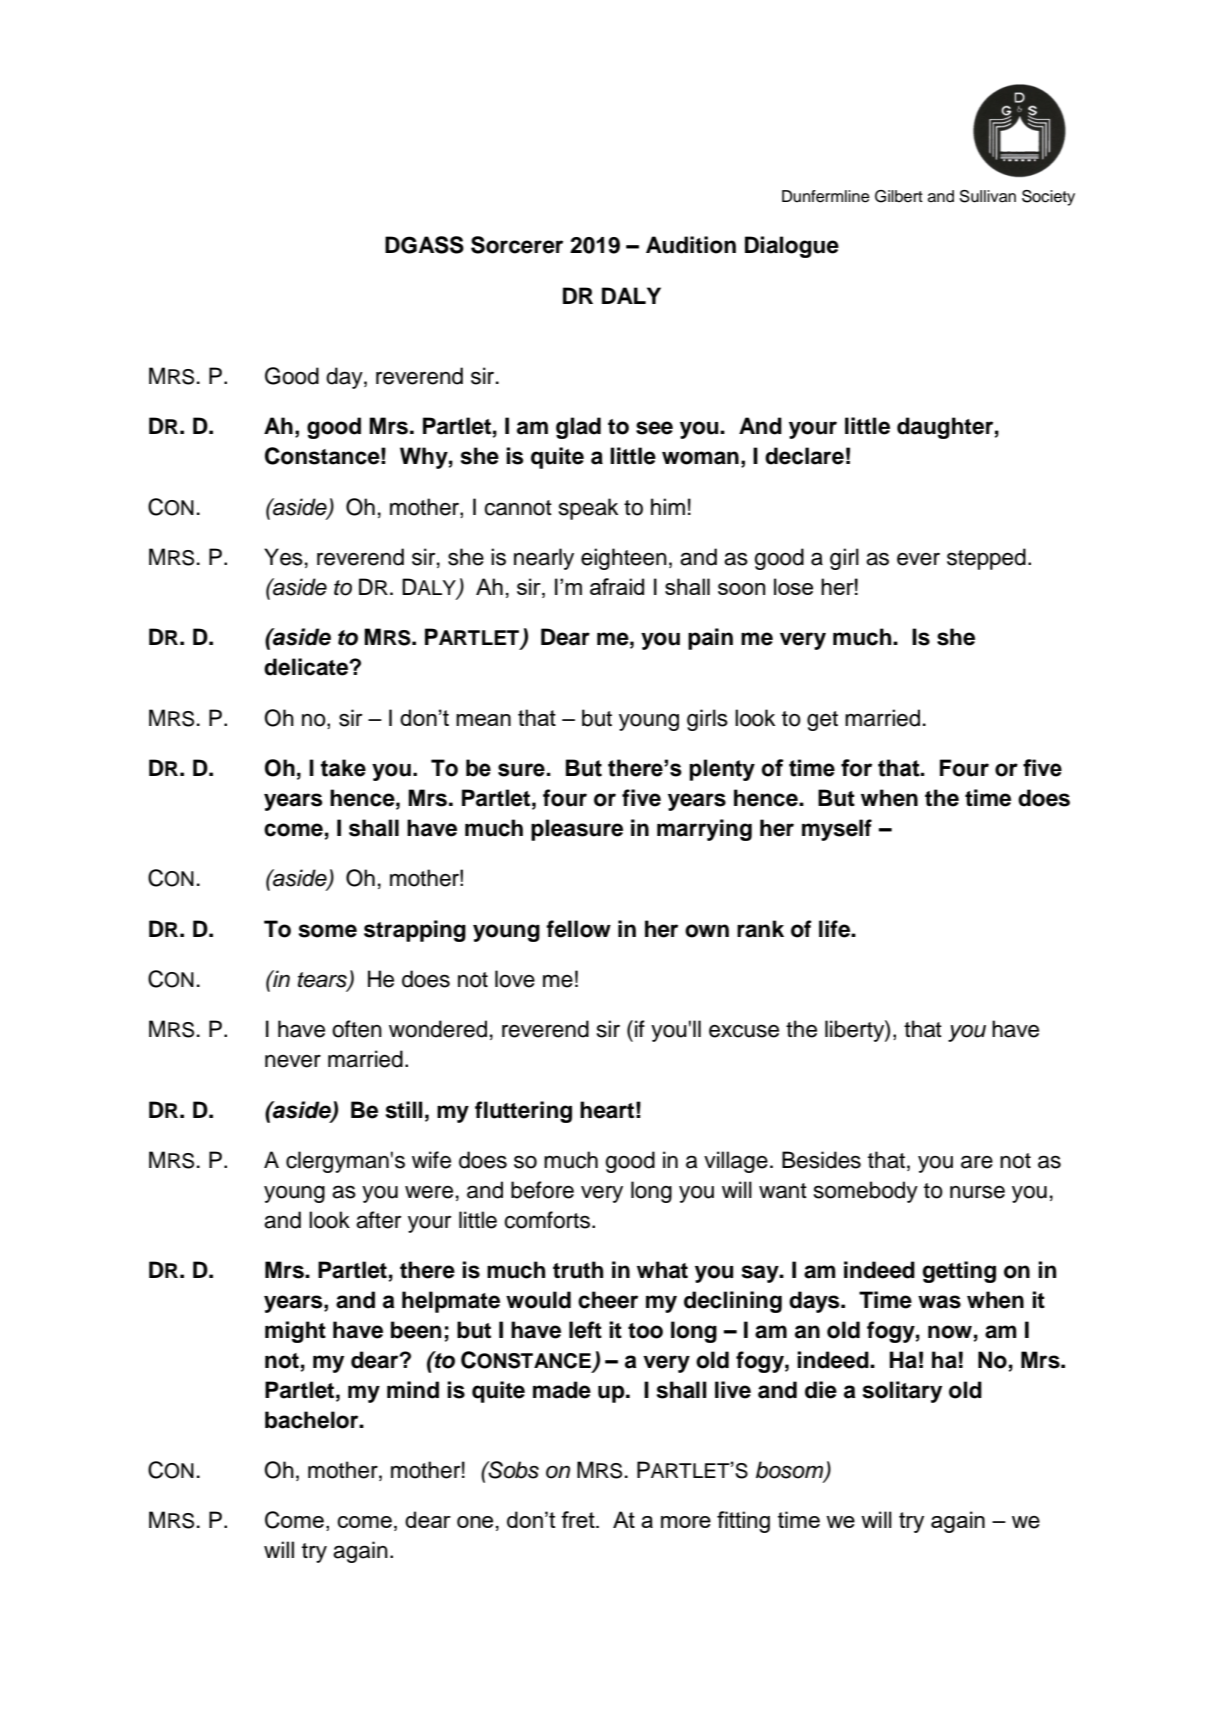 Image resolution: width=1223 pixels, height=1729 pixels. I want to click on Audition, so click(691, 245).
